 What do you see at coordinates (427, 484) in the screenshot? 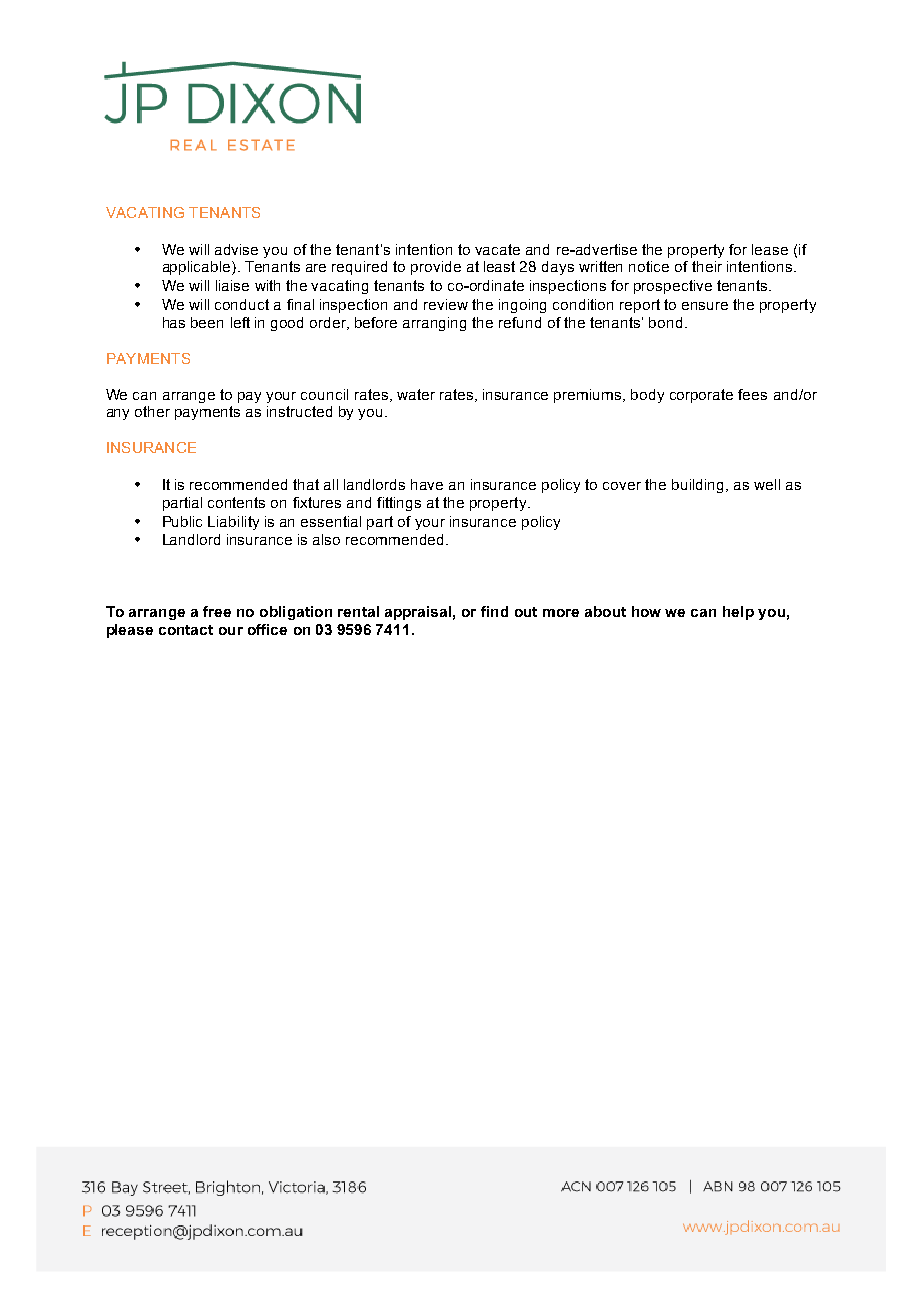
I see `have` at bounding box center [427, 484].
